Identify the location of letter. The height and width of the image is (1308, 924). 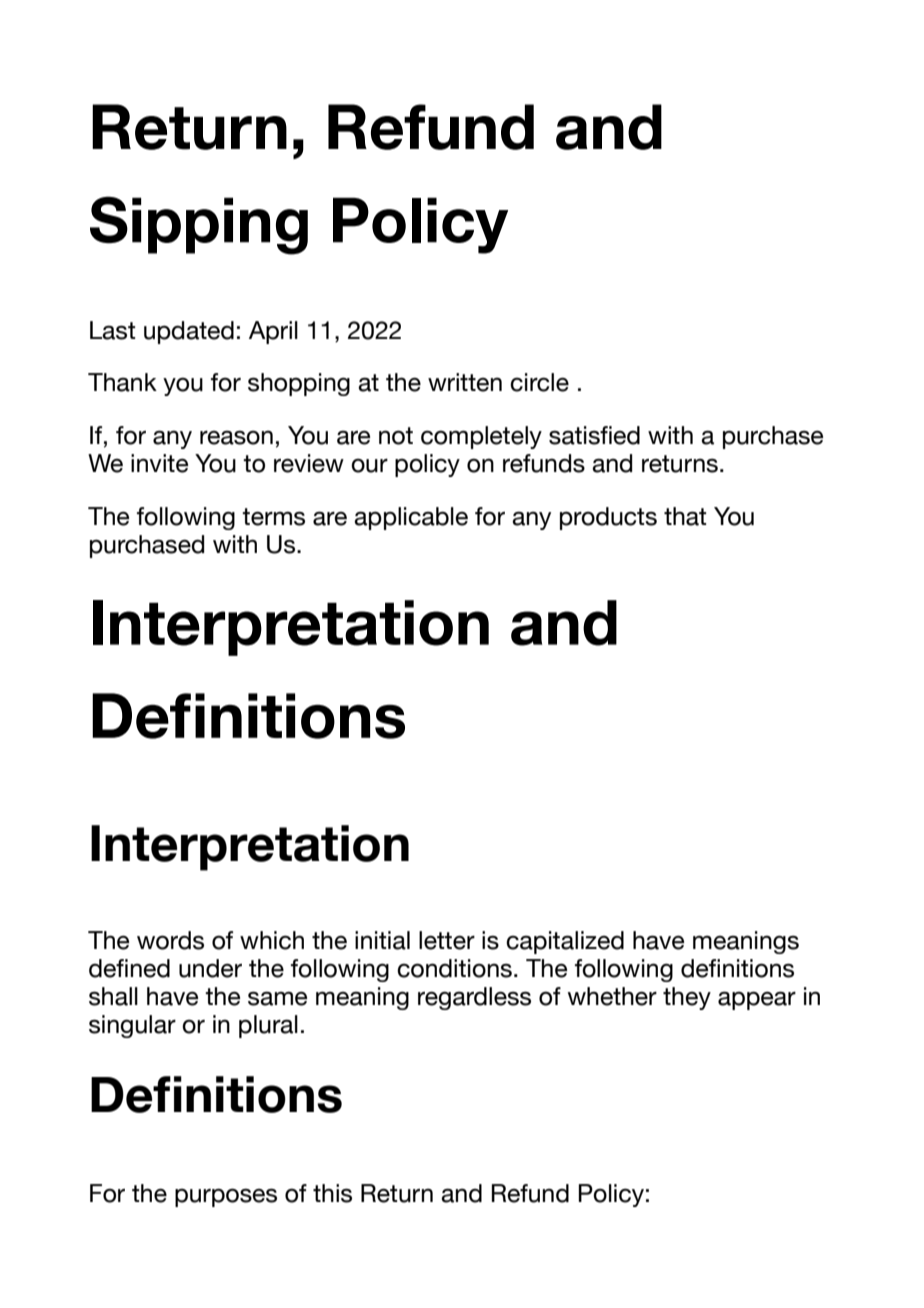
(447, 940).
